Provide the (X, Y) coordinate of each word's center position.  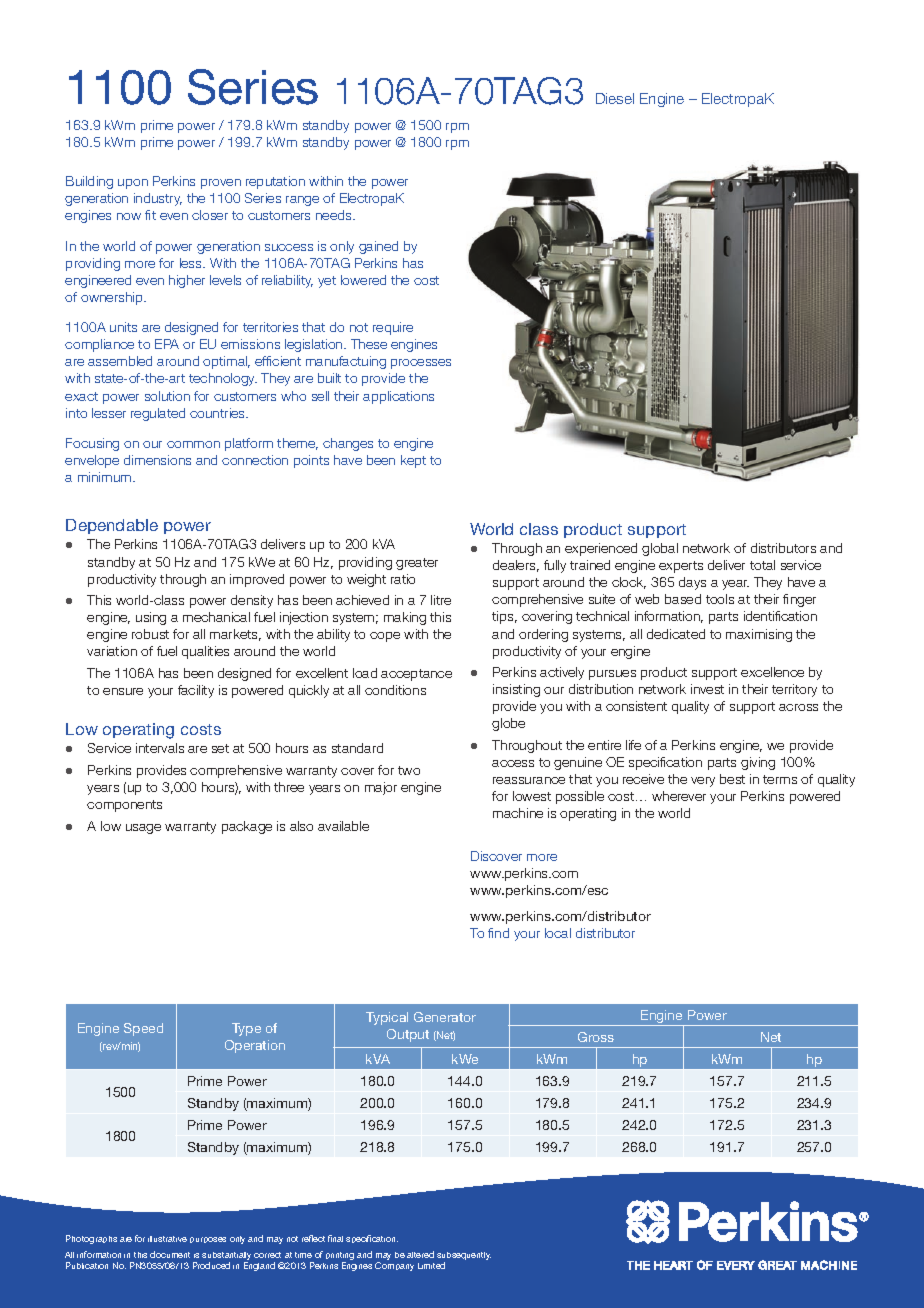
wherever (679, 796)
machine (518, 813)
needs (335, 215)
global (660, 549)
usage (143, 829)
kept (413, 461)
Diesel (615, 98)
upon (133, 184)
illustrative (167, 1239)
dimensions (157, 460)
